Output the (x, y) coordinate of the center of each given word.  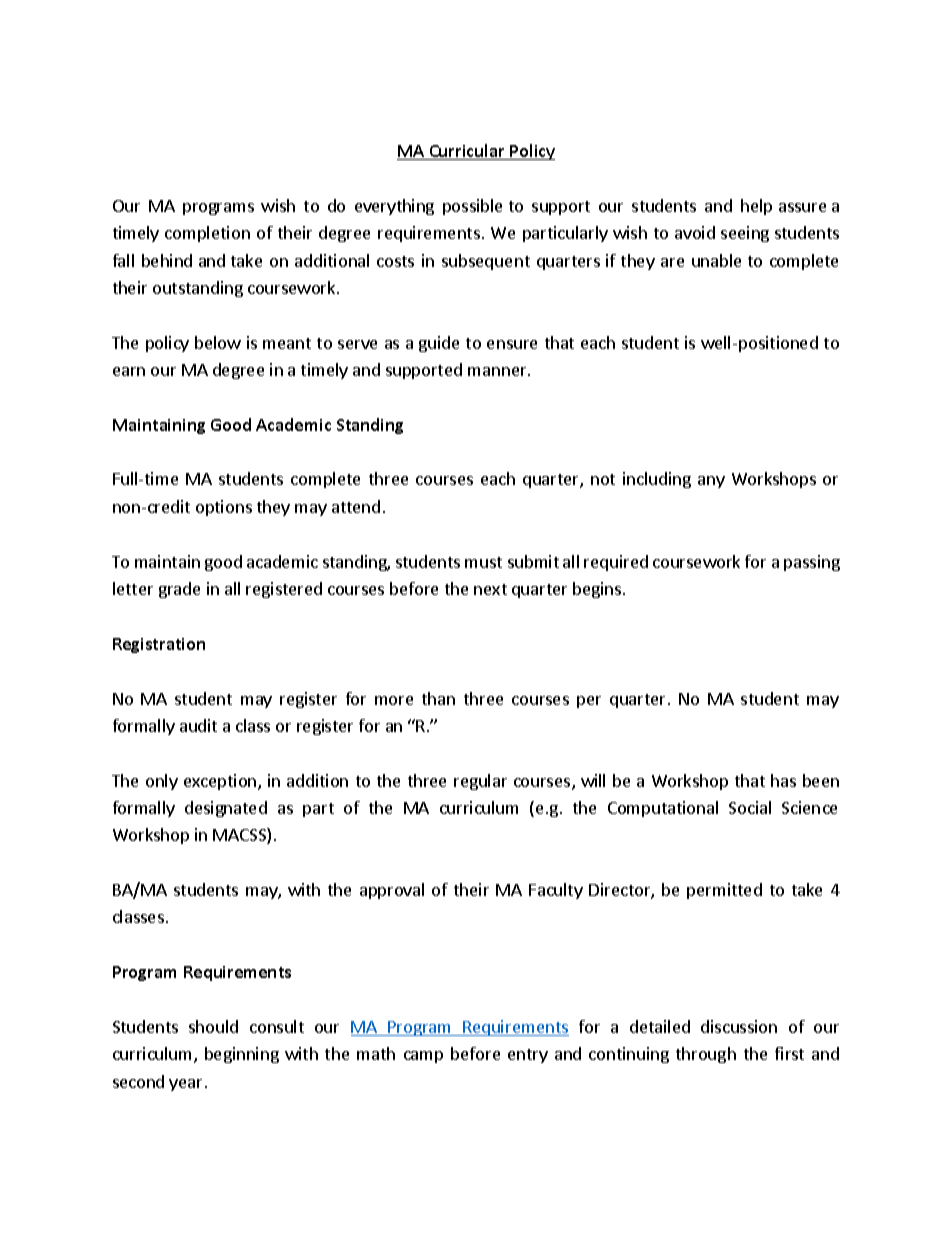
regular (480, 782)
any (711, 482)
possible (472, 207)
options (224, 508)
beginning (242, 1055)
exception (221, 782)
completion (207, 234)
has (783, 780)
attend (356, 506)
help (756, 207)
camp (423, 1057)
